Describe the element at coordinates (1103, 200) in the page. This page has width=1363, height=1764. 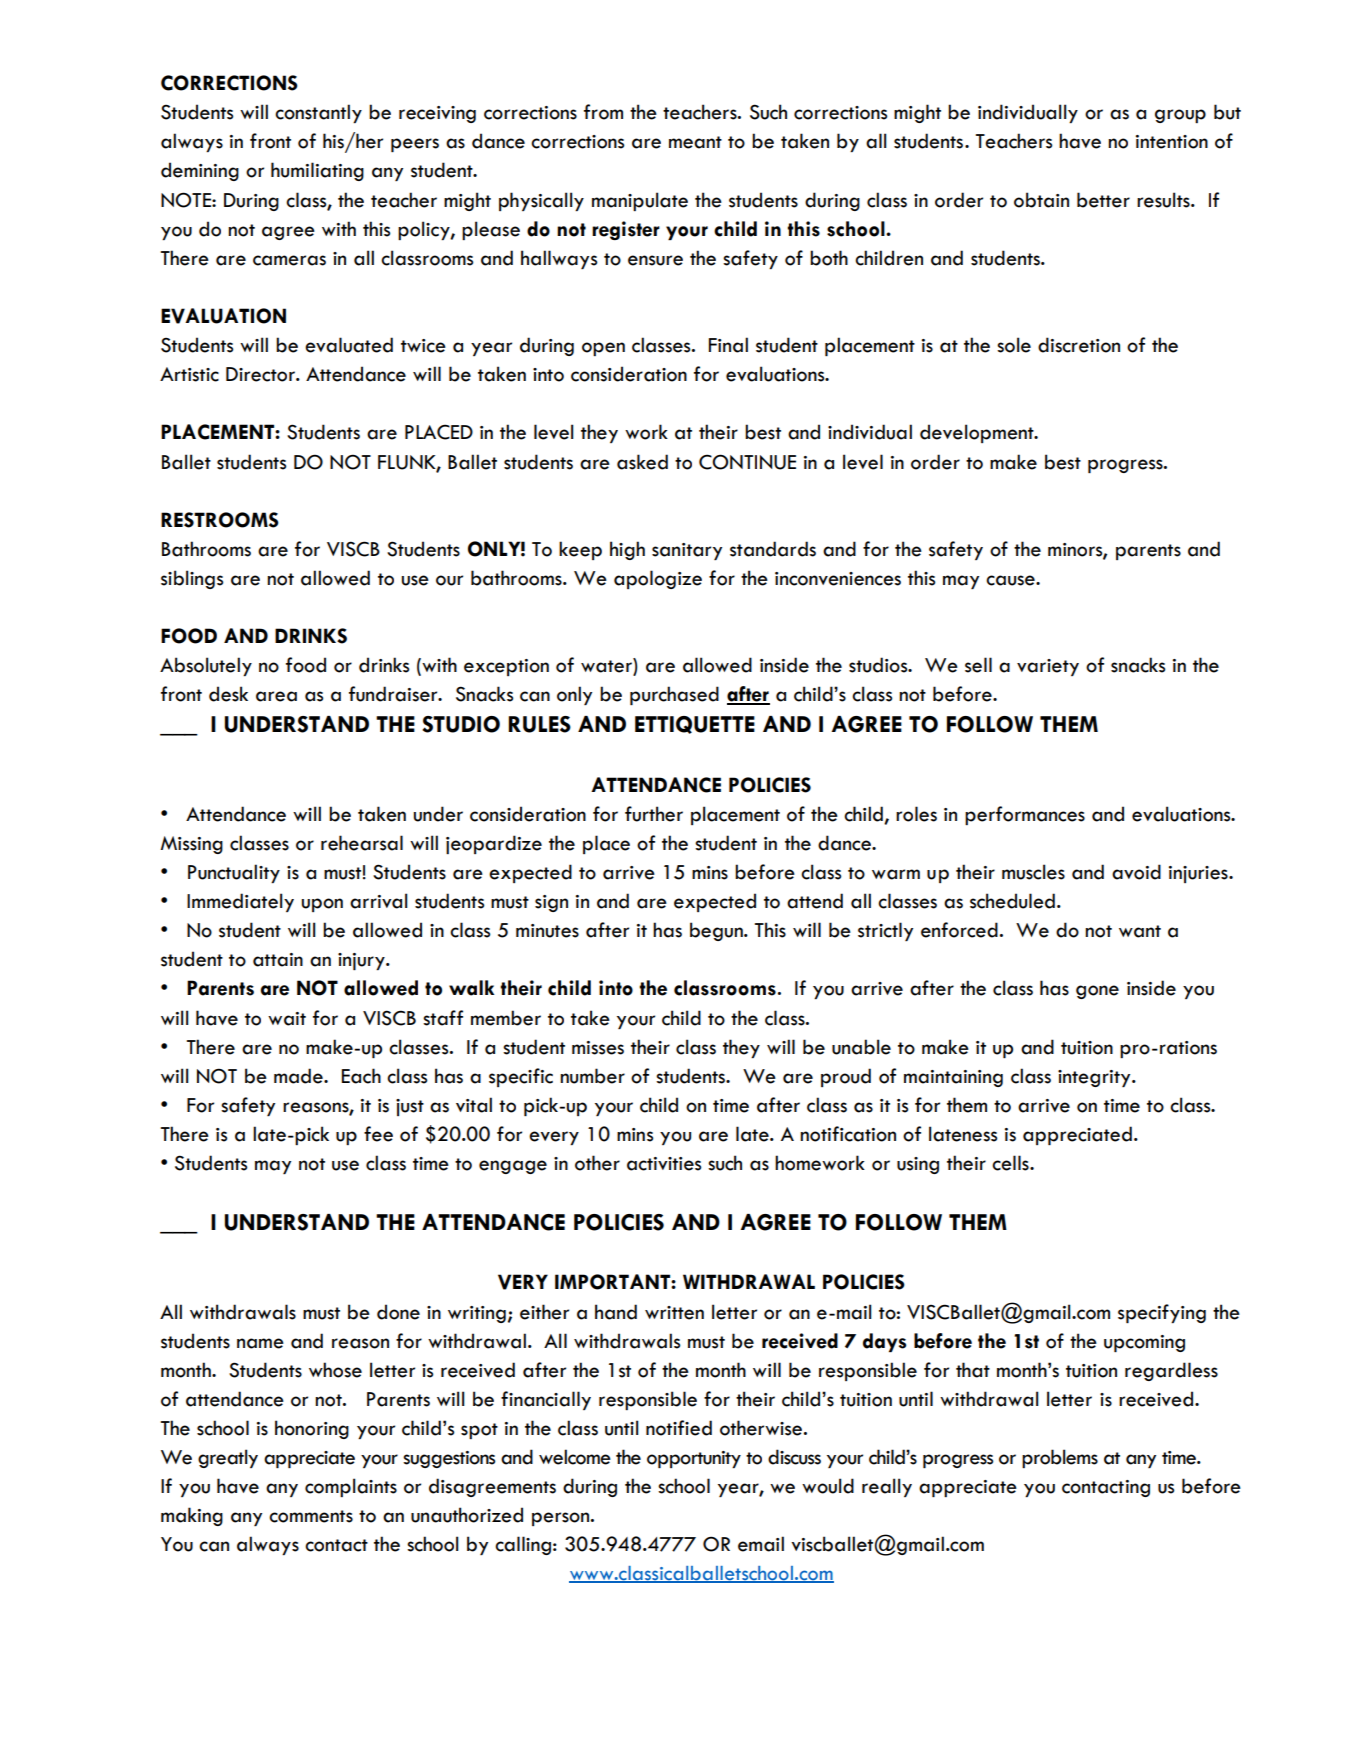
I see `better` at that location.
